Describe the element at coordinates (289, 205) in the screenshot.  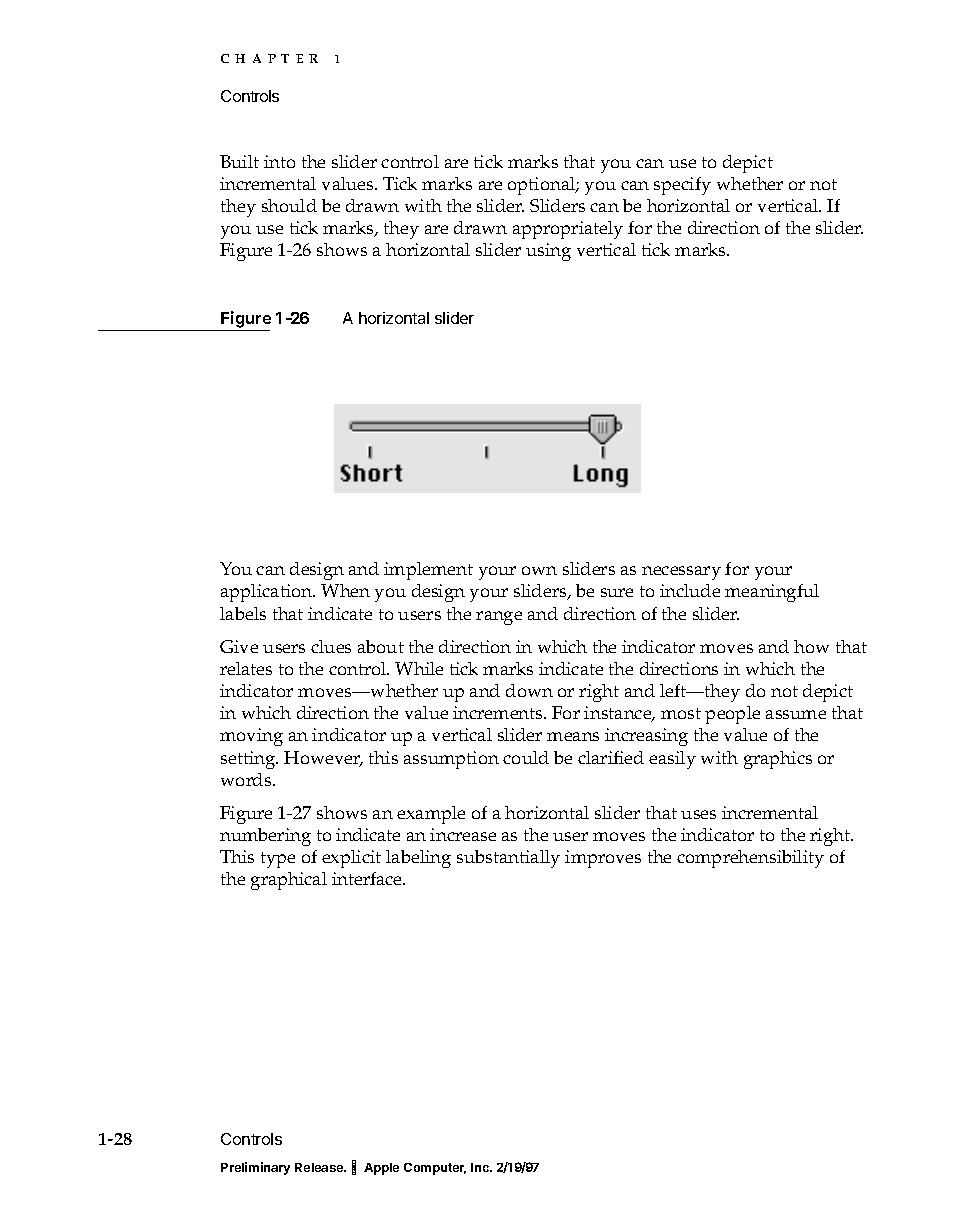
I see `should` at that location.
